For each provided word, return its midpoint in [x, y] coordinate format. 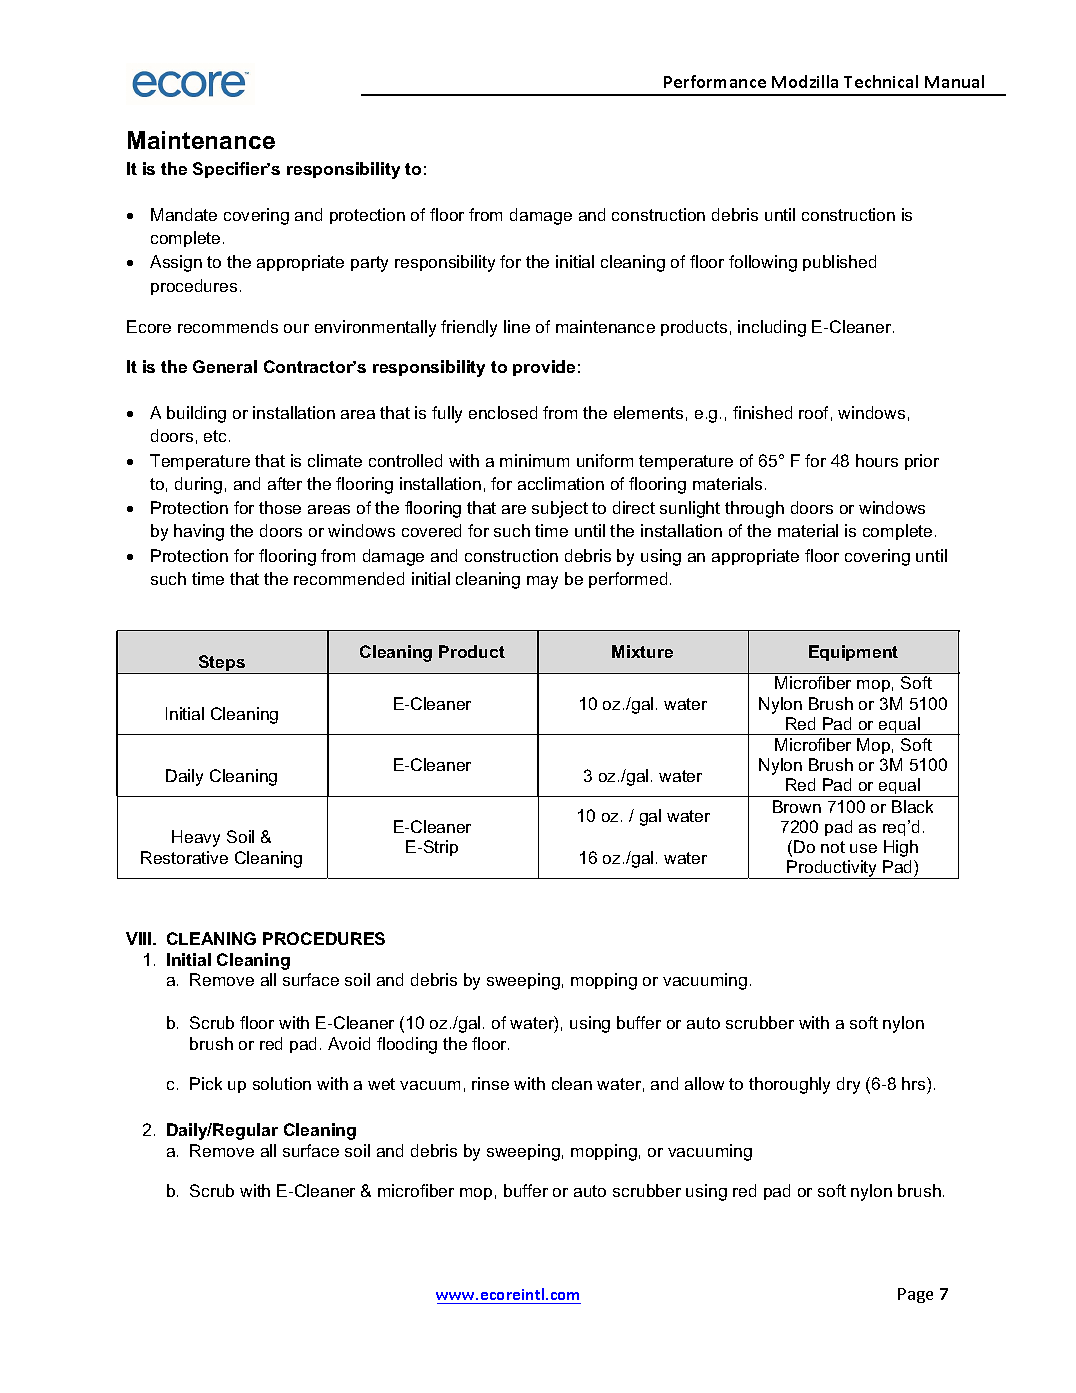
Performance [715, 81]
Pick [206, 1083]
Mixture [642, 651]
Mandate [184, 214]
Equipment [853, 653]
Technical [881, 81]
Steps [222, 664]
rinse [490, 1083]
